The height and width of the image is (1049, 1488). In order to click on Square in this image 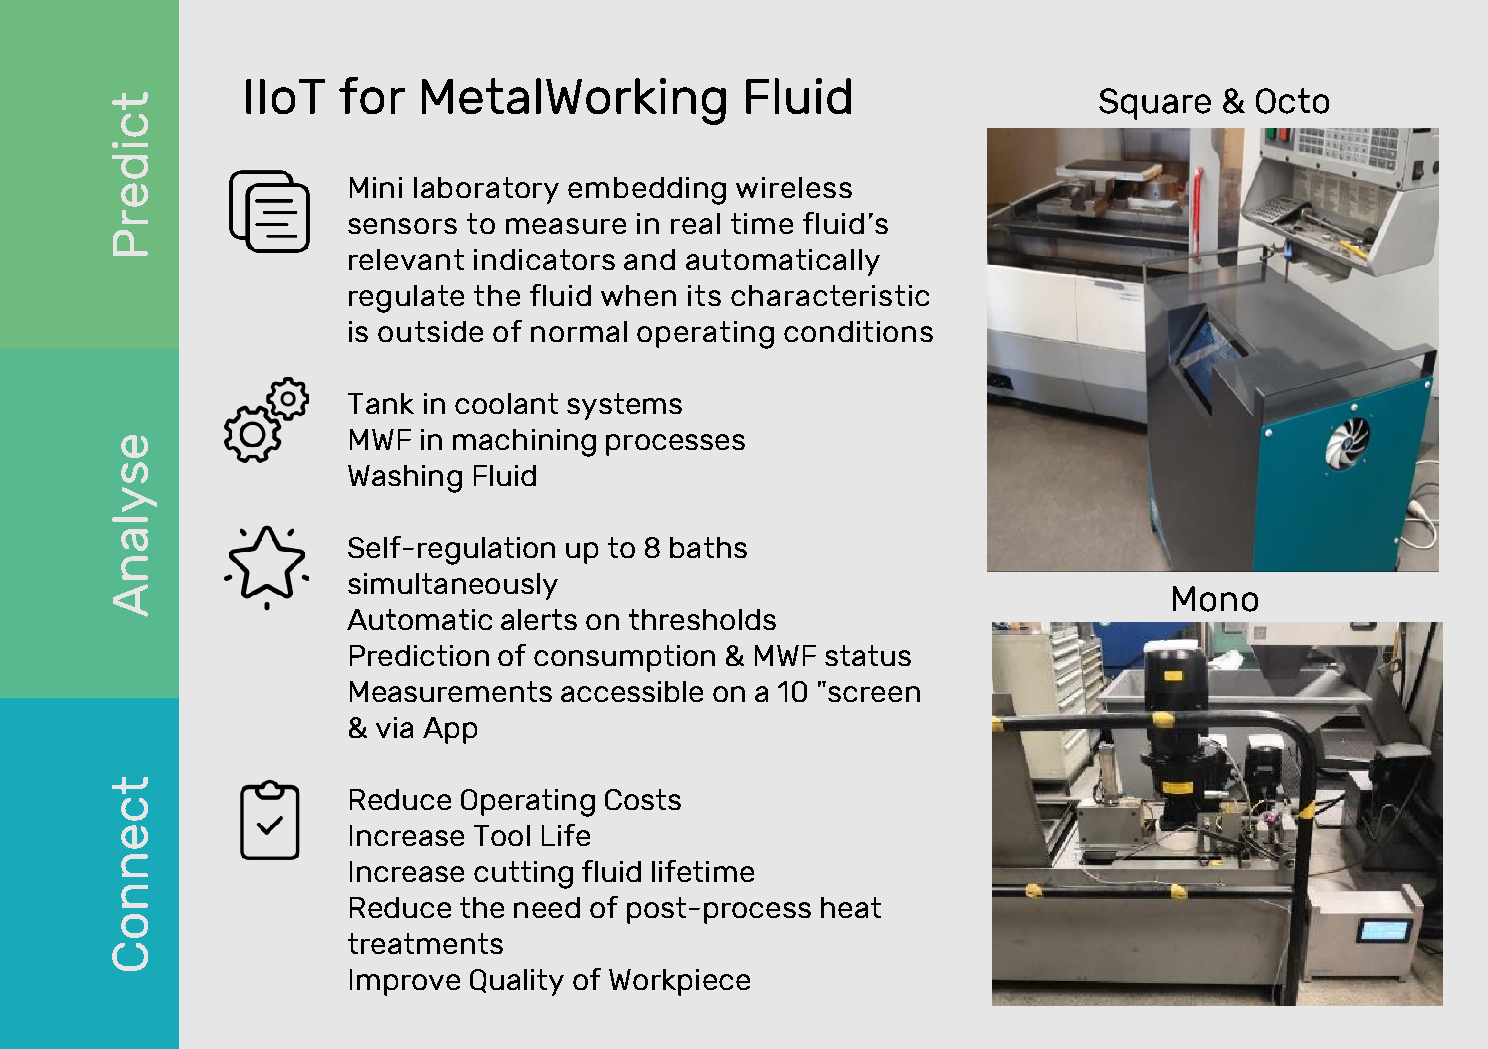, I will do `click(1155, 104)`.
